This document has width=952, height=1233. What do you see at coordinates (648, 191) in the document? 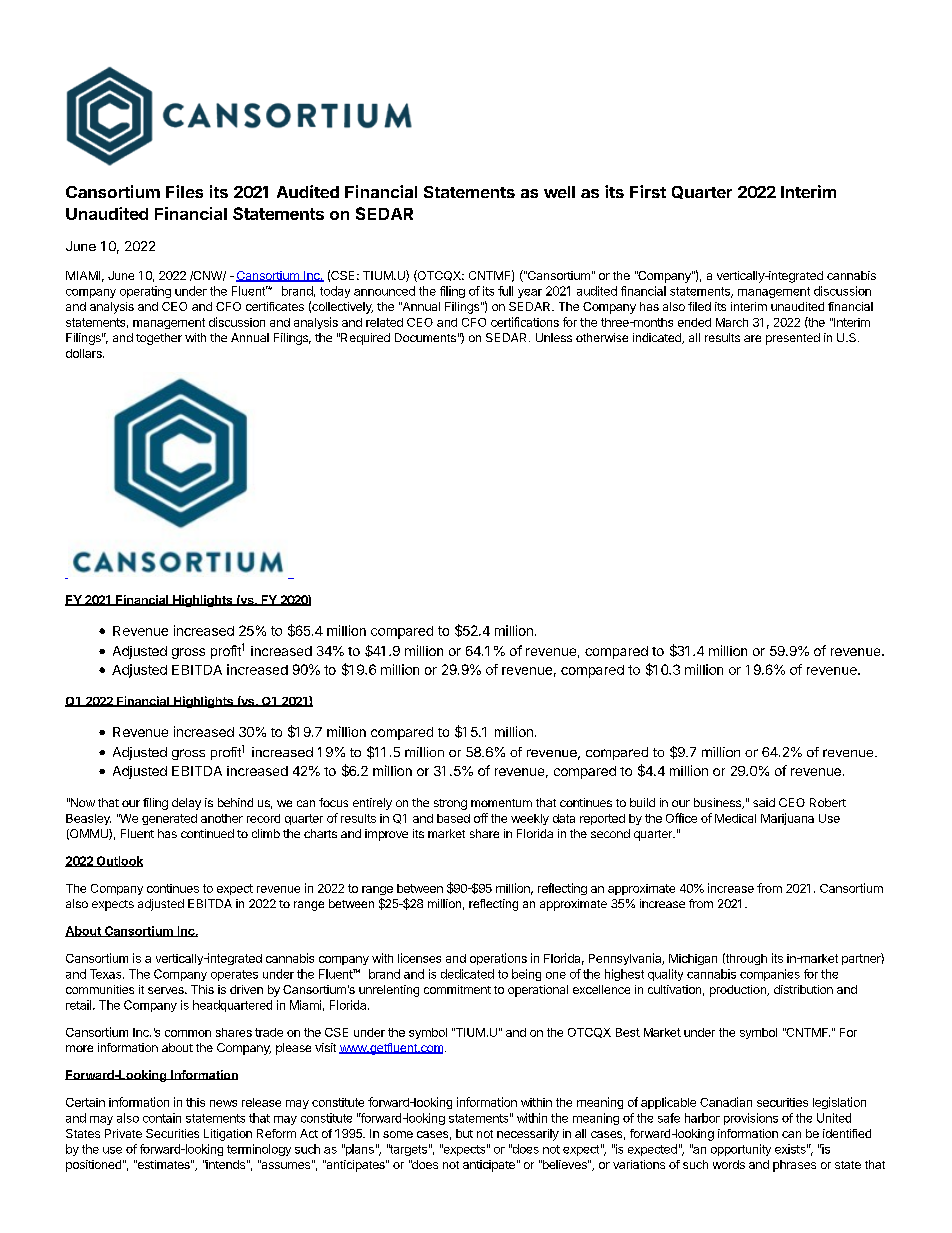
I see `First` at bounding box center [648, 191].
